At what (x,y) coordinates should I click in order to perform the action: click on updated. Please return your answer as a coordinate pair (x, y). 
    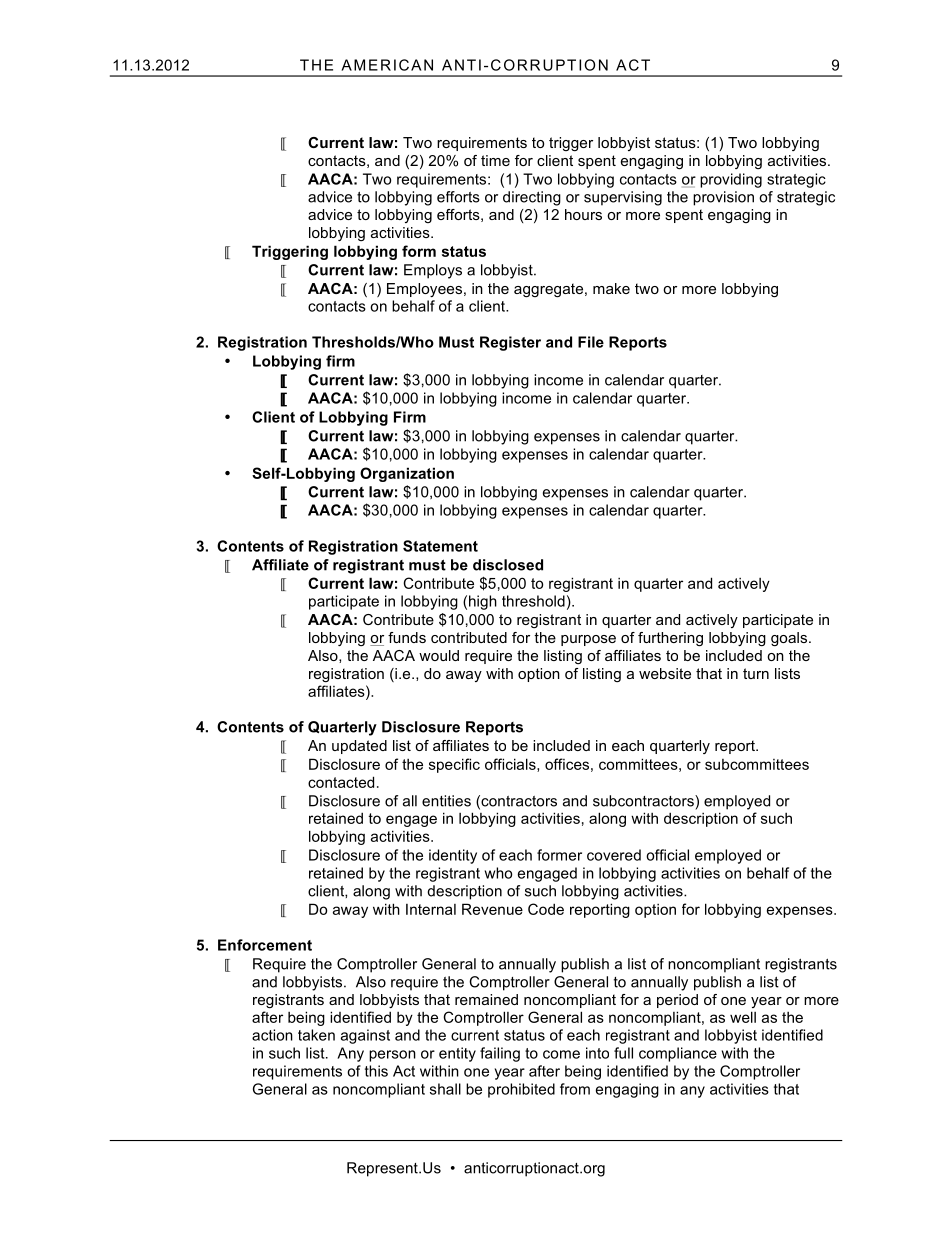
    Looking at the image, I should click on (359, 747).
